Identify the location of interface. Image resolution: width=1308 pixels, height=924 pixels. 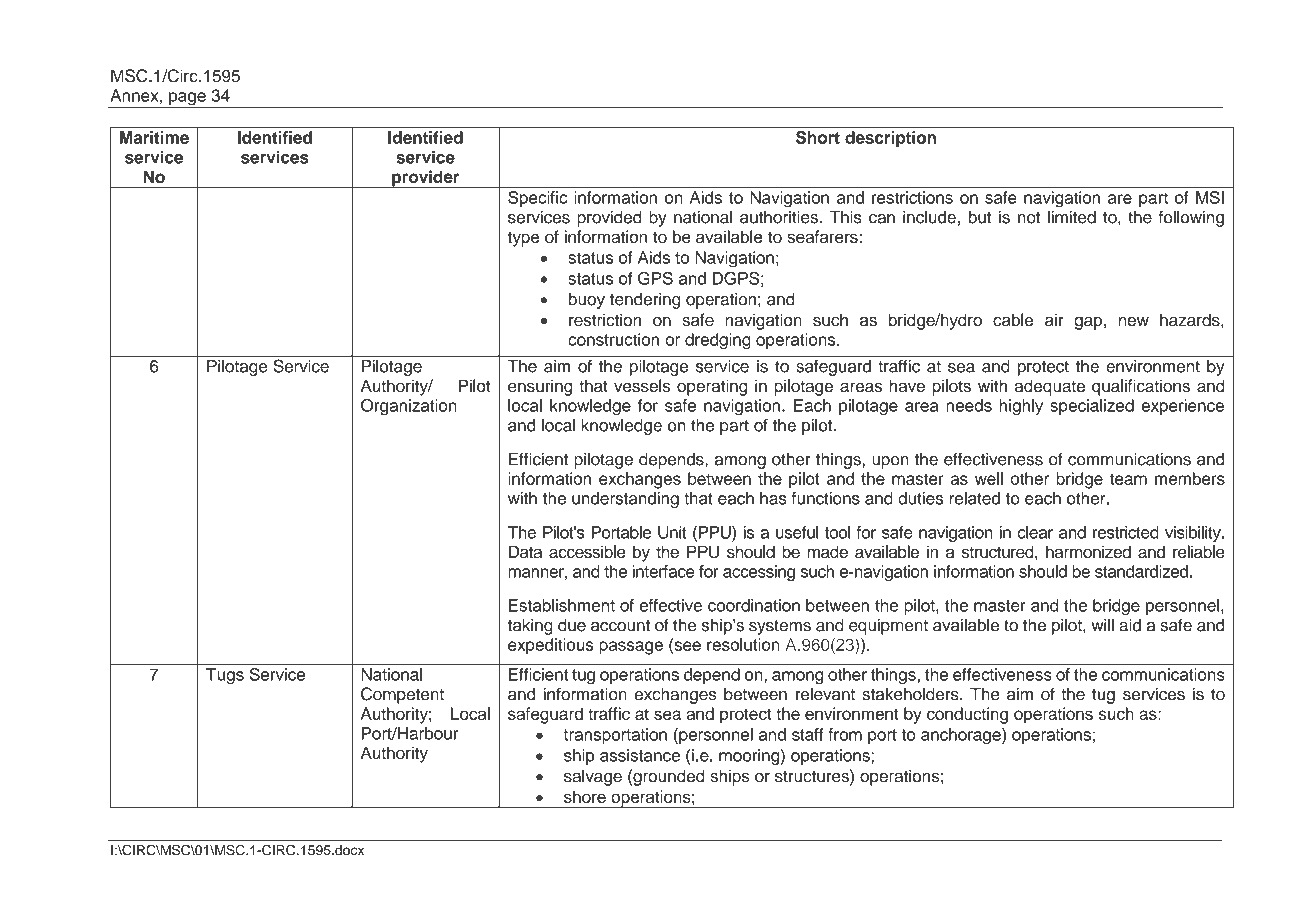
(664, 571).
